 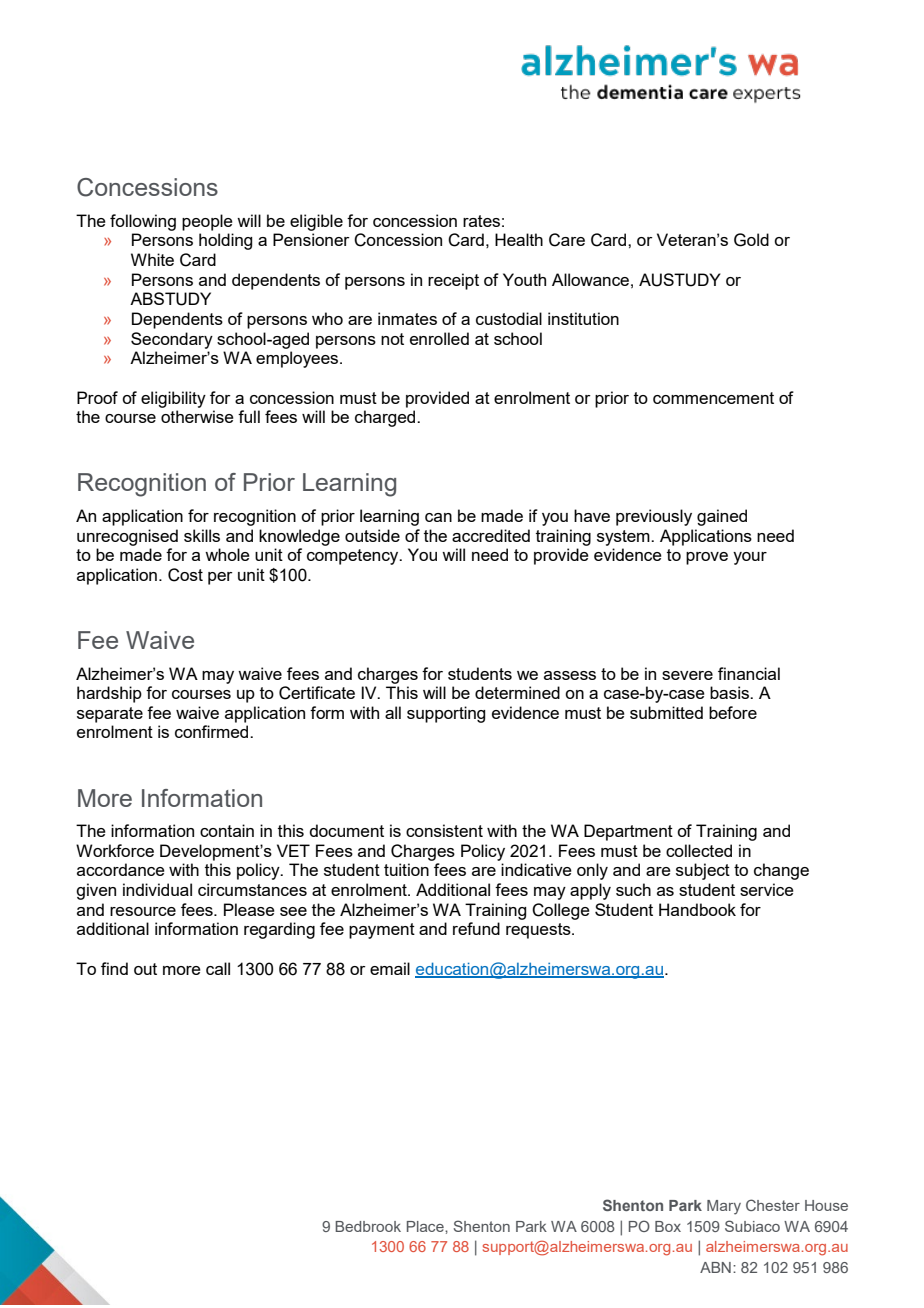 I want to click on Box, so click(x=668, y=1226).
